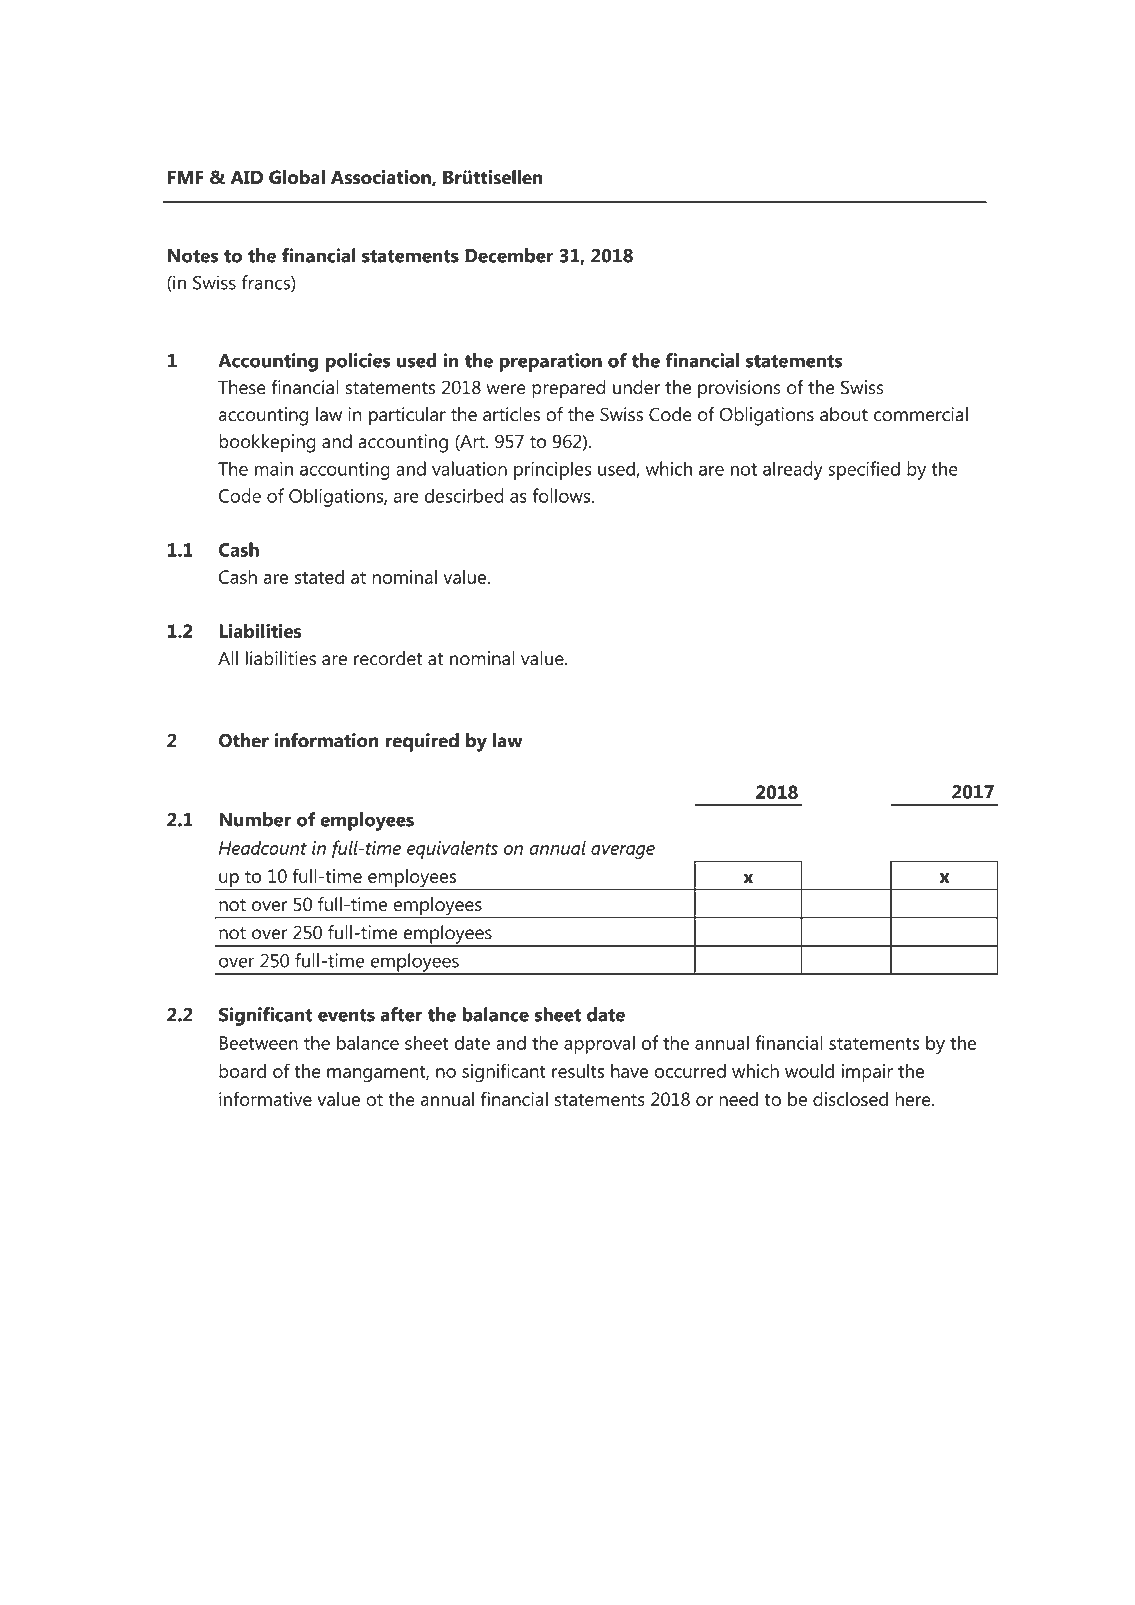  Describe the element at coordinates (297, 177) in the screenshot. I see `Global` at that location.
